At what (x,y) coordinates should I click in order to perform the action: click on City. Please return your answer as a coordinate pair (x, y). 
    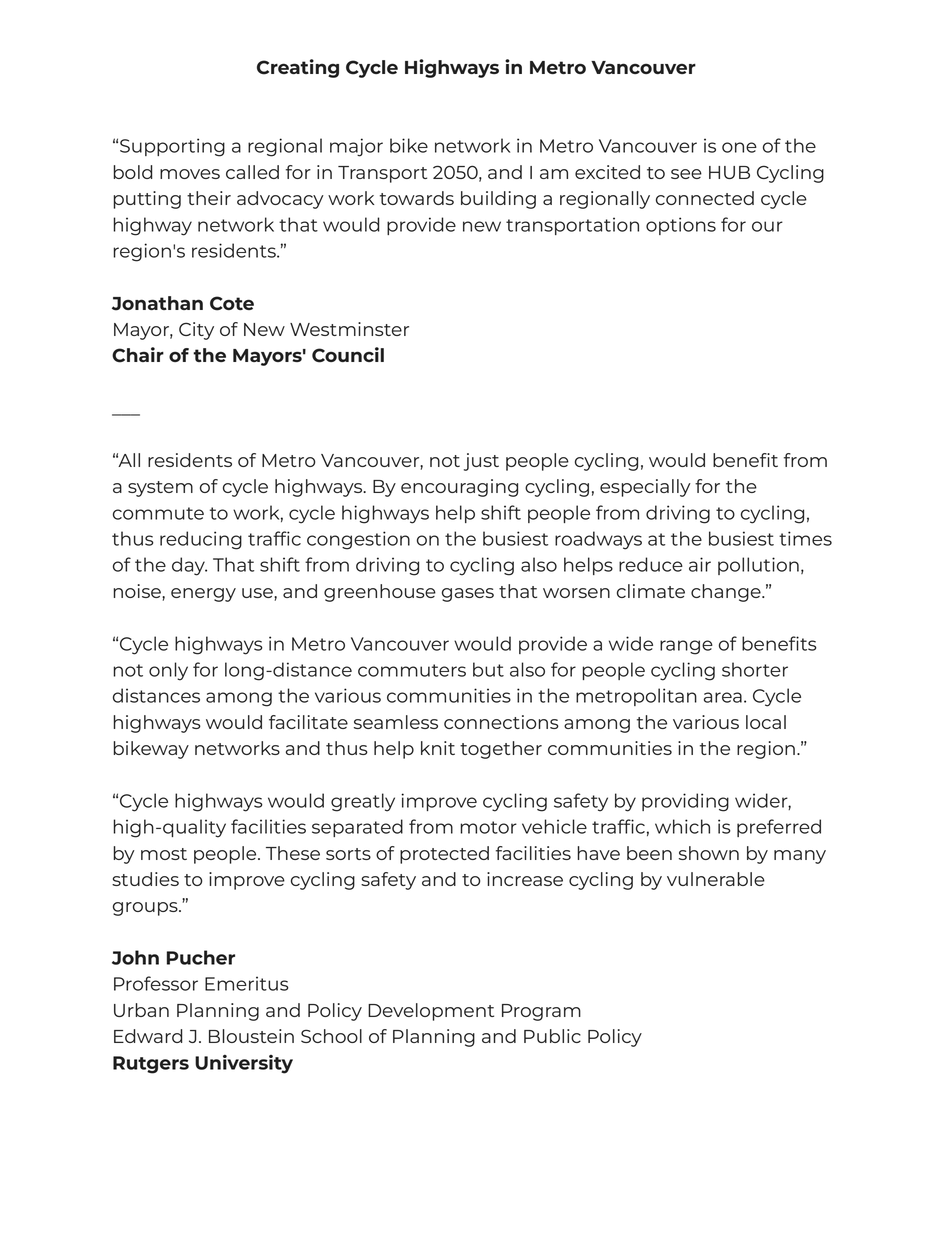
    Looking at the image, I should click on (196, 331).
